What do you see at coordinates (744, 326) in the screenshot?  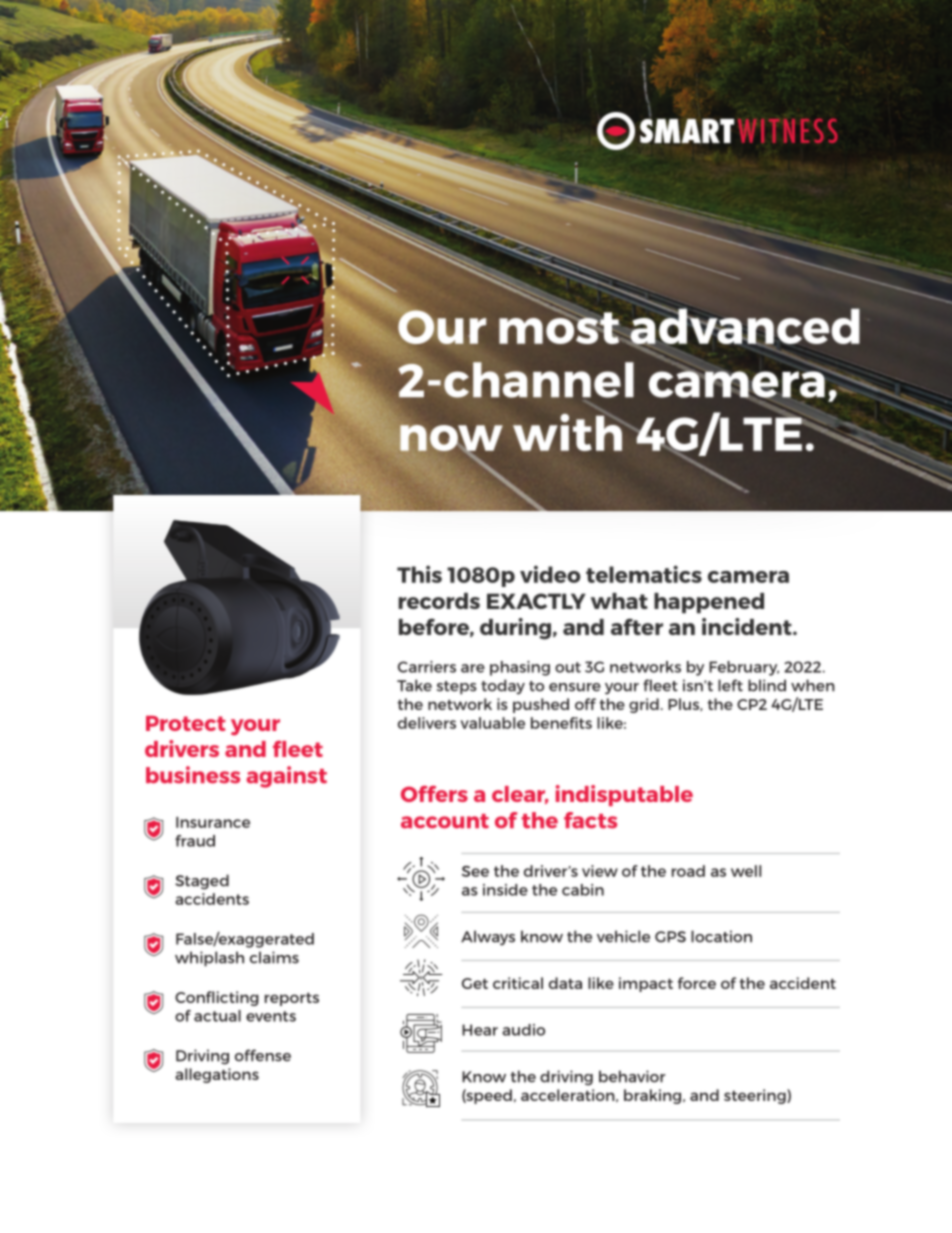 I see `advanced` at bounding box center [744, 326].
